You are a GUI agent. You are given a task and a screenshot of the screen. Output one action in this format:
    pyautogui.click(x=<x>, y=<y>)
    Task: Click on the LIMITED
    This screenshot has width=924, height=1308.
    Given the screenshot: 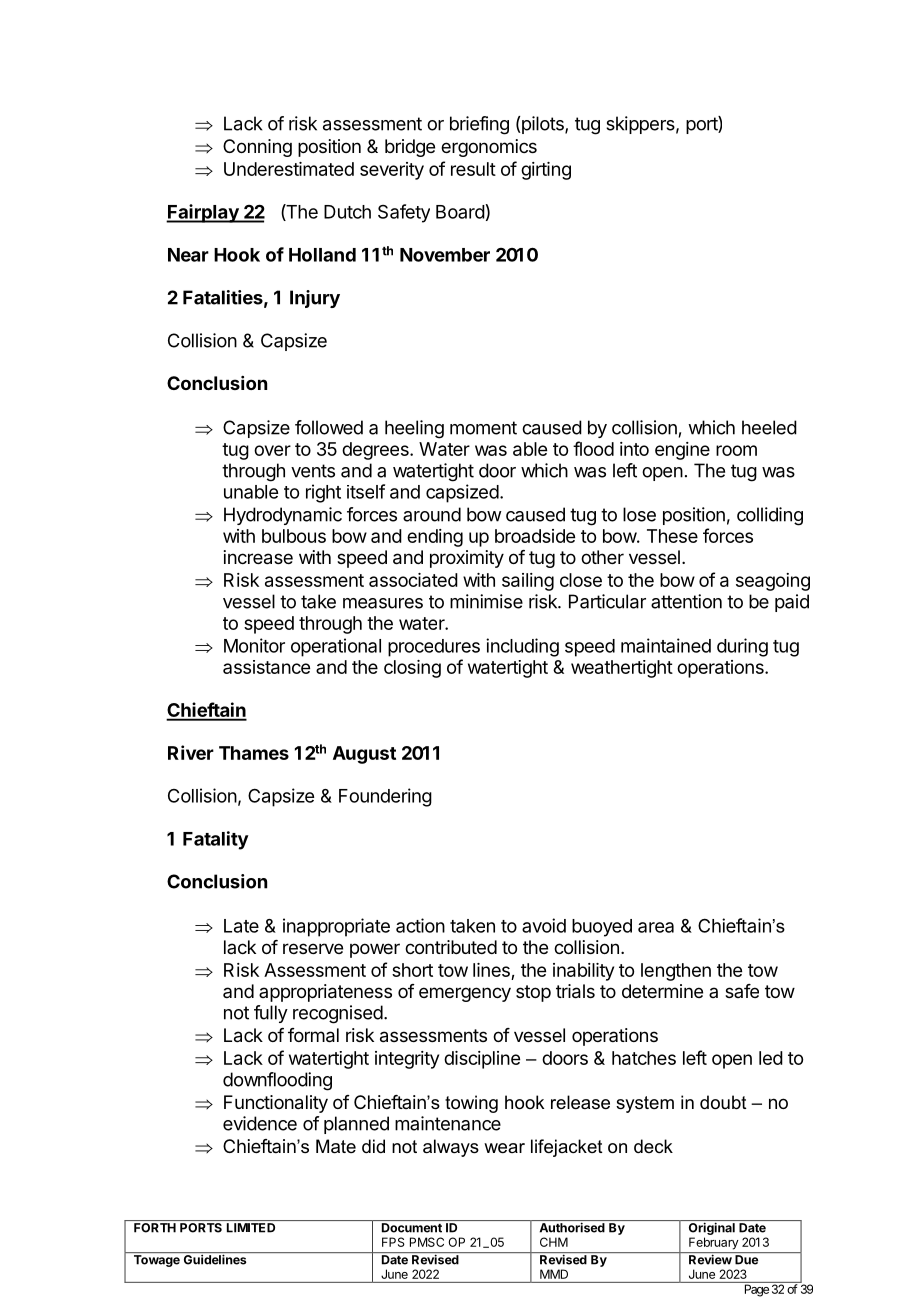 What is the action you would take?
    pyautogui.click(x=251, y=1228)
